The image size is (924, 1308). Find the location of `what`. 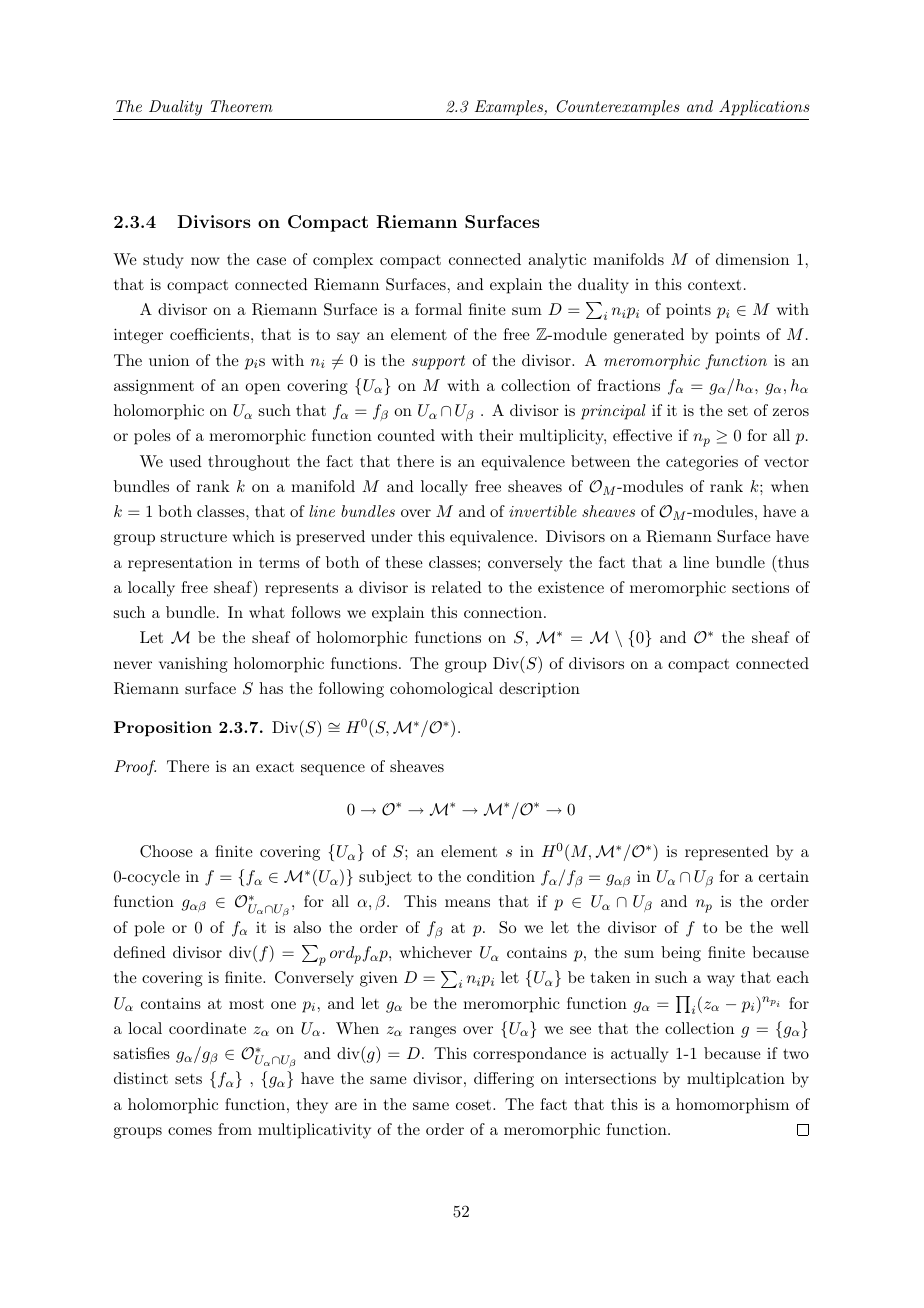

what is located at coordinates (267, 612).
